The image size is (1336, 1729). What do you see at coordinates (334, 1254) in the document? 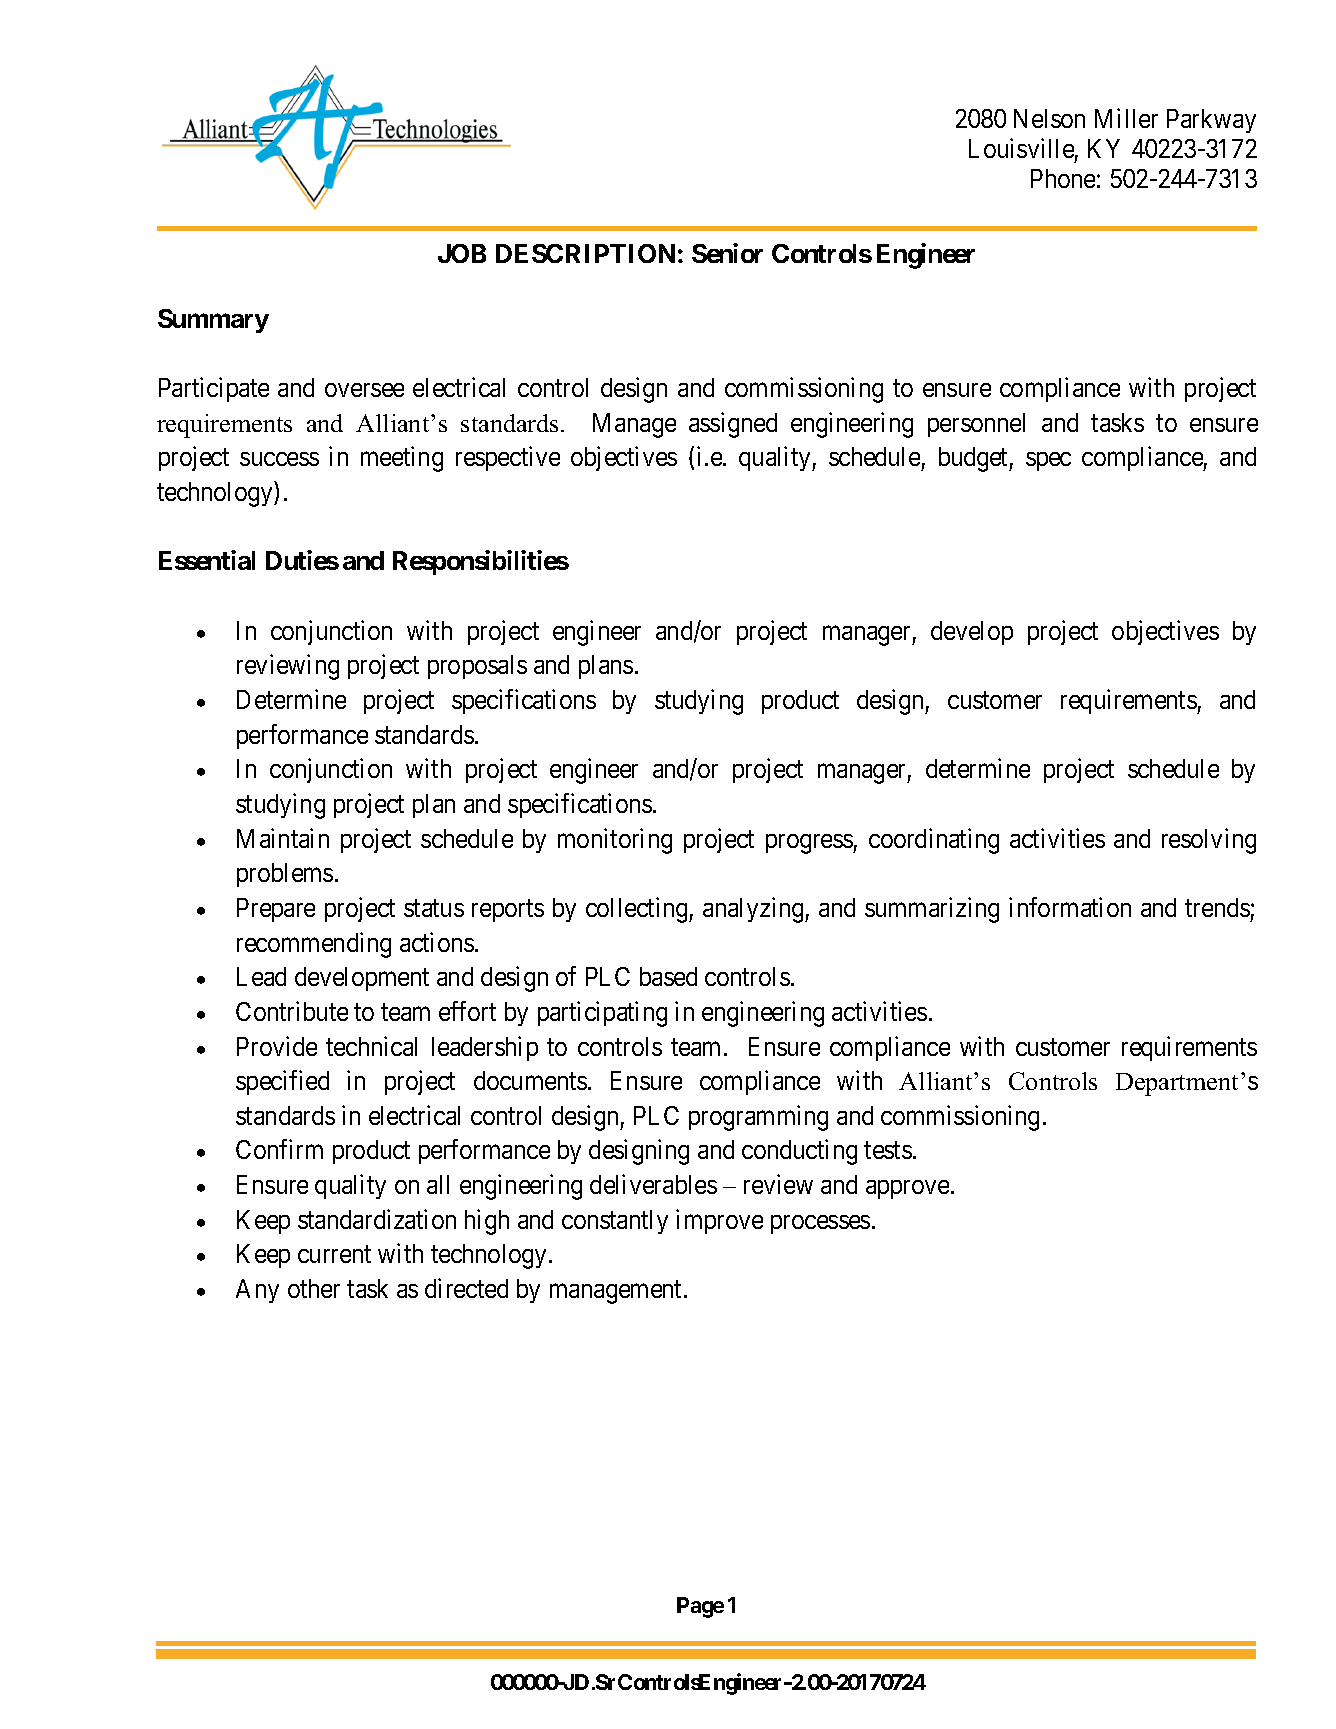
I see `current` at bounding box center [334, 1254].
